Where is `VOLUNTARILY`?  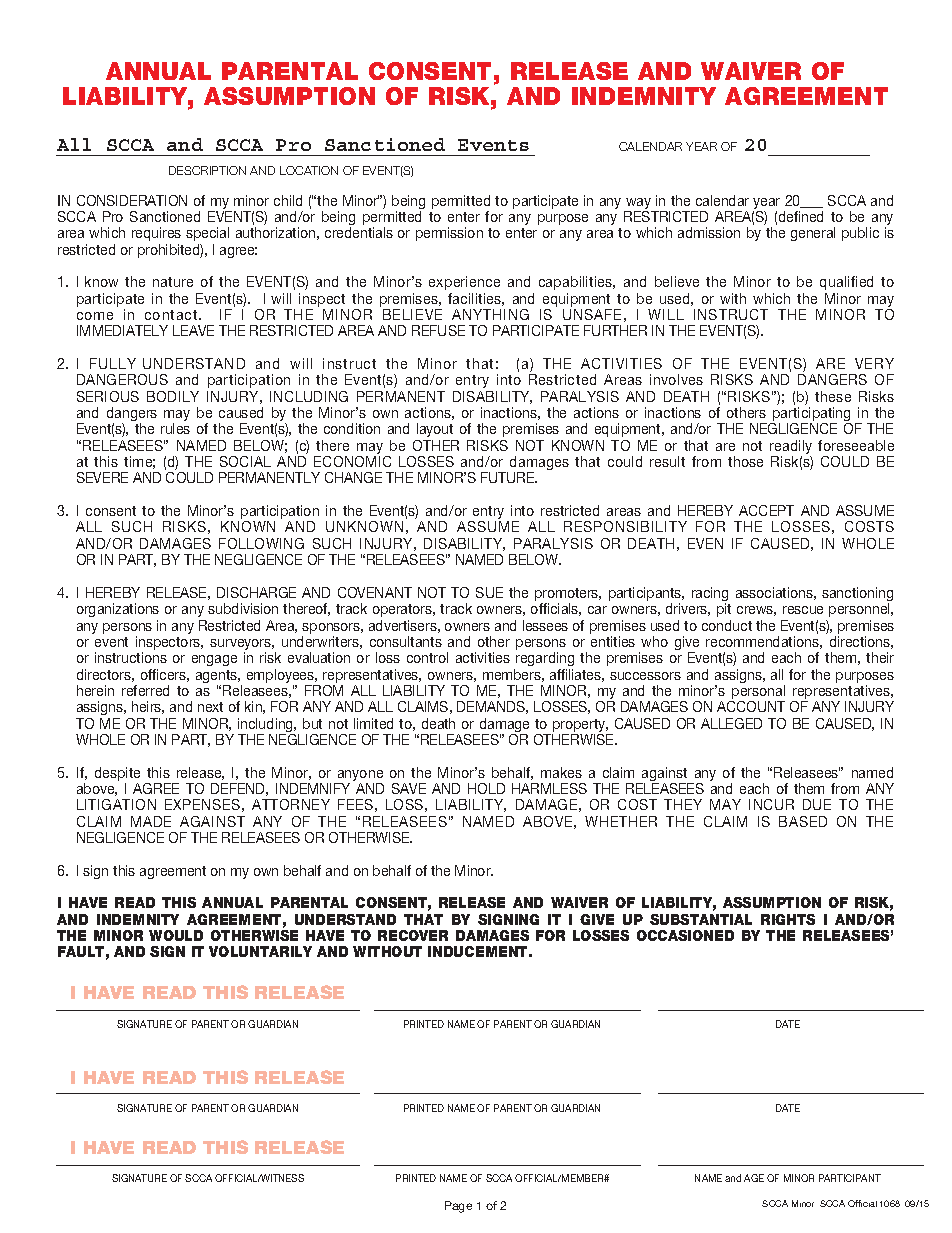
VOLUNTARILY is located at coordinates (260, 951).
